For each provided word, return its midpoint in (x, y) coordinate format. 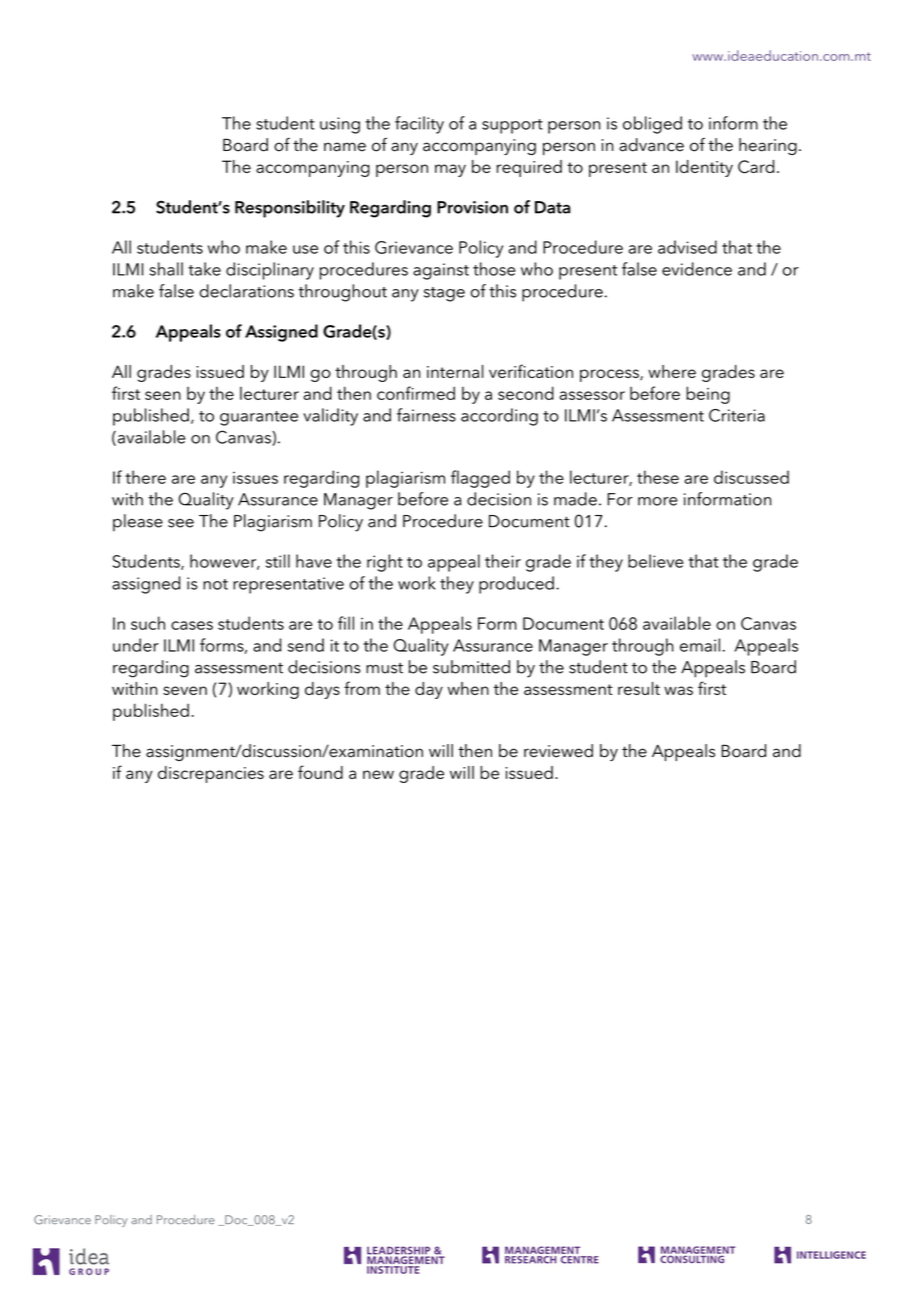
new (378, 774)
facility (419, 125)
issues (255, 478)
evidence (697, 269)
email (700, 645)
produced (516, 585)
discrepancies (211, 774)
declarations (247, 291)
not (215, 584)
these (658, 477)
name (345, 147)
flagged (480, 479)
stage (444, 294)
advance (651, 145)
